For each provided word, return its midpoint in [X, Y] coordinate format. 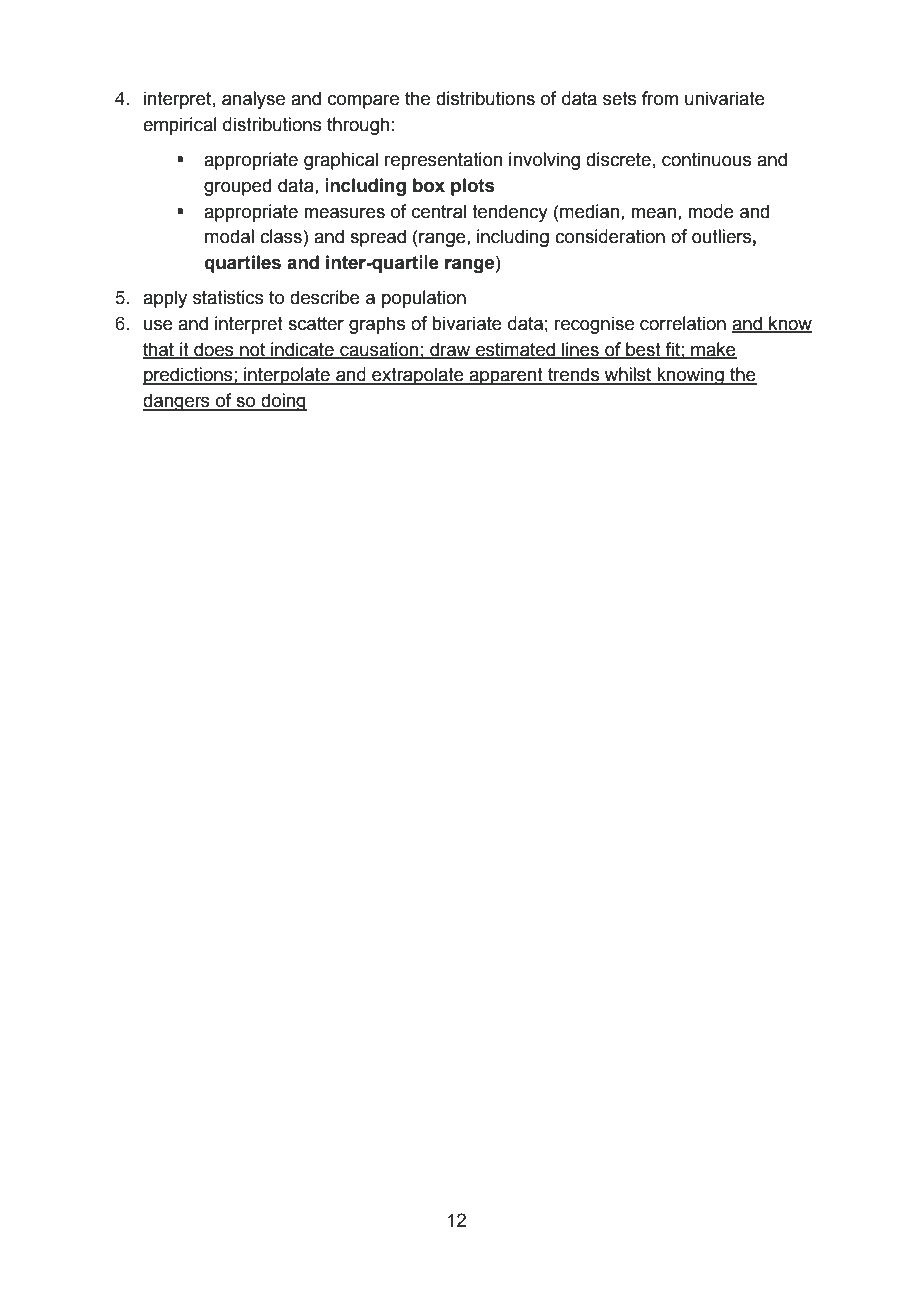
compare [363, 102]
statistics [228, 297]
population [424, 299]
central [439, 211]
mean [655, 213]
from [660, 98]
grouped [237, 187]
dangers [177, 402]
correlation [683, 323]
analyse [253, 100]
